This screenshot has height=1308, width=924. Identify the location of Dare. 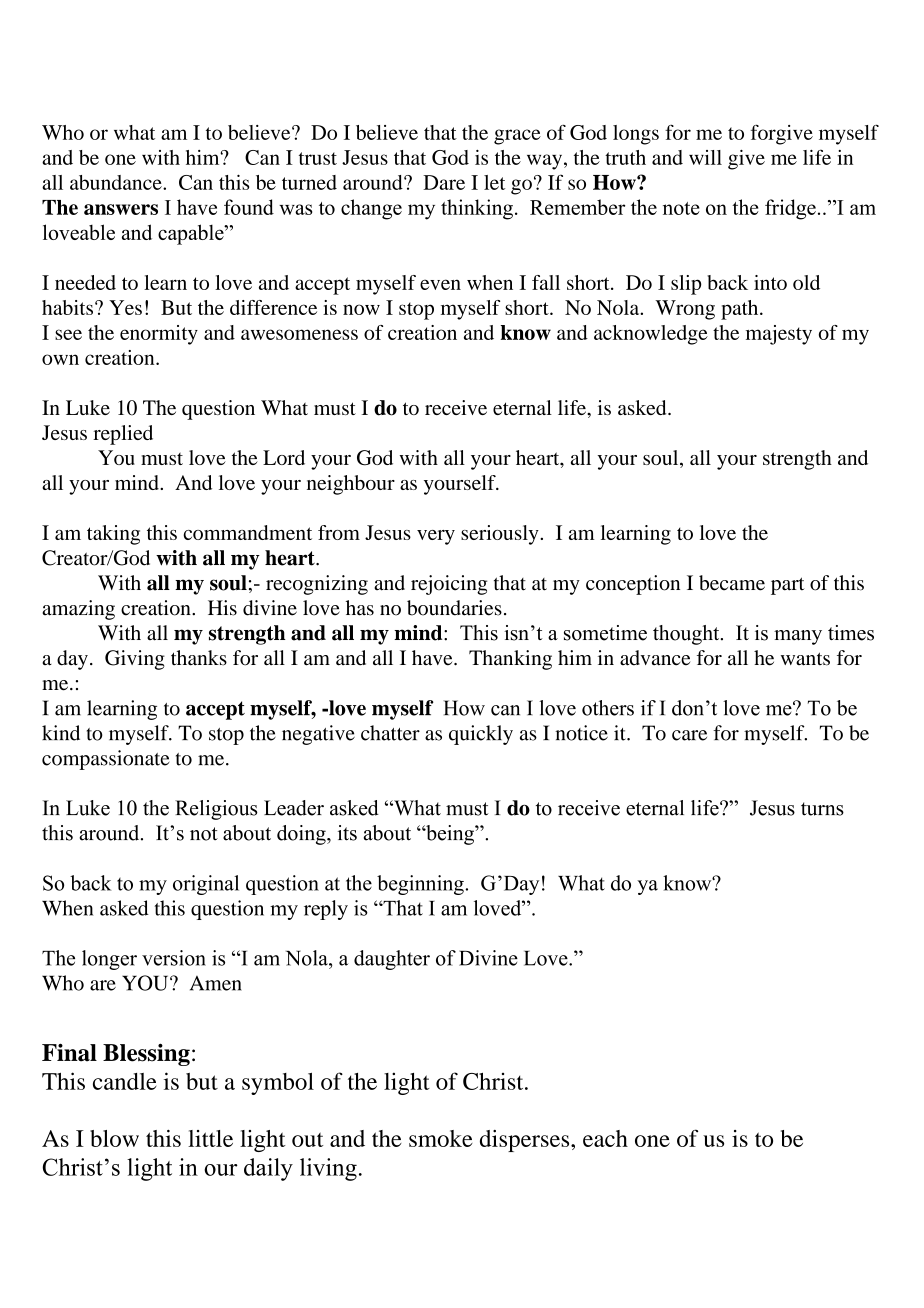
(444, 182).
